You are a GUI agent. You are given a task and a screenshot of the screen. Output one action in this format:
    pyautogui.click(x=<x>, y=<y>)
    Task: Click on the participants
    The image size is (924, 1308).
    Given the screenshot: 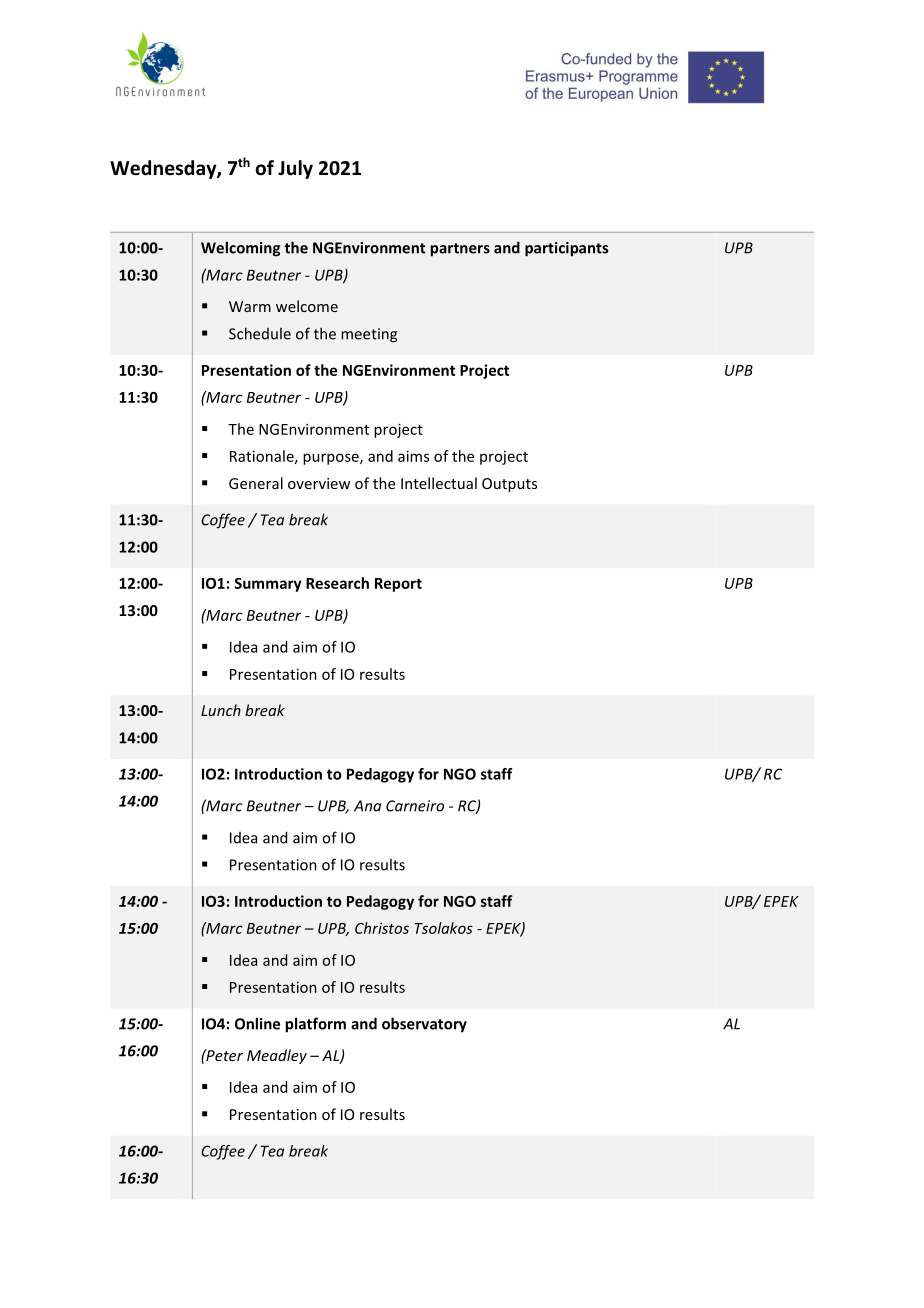 What is the action you would take?
    pyautogui.click(x=566, y=249)
